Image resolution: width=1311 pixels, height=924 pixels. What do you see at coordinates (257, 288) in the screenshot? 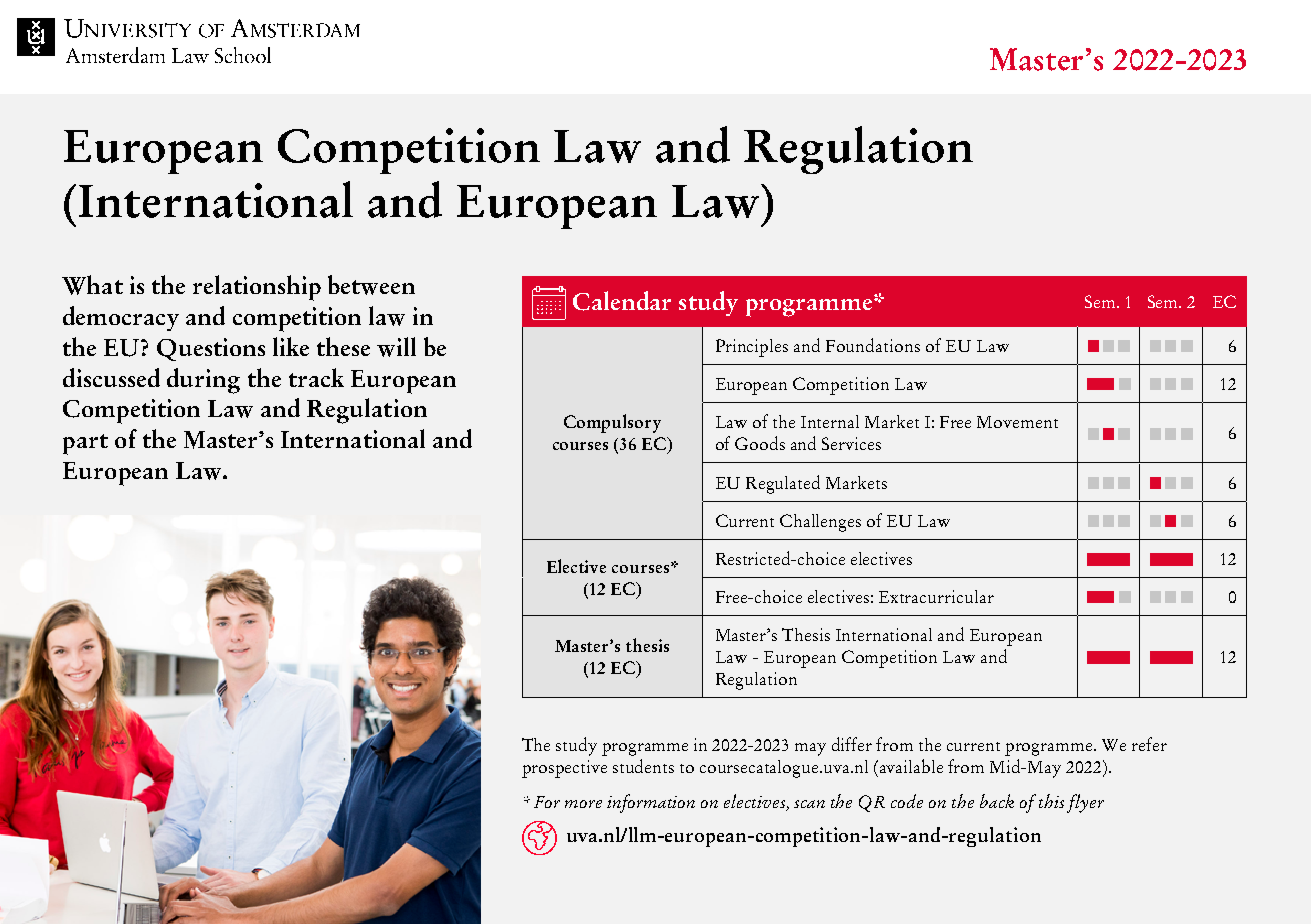
I see `relationship` at bounding box center [257, 288].
